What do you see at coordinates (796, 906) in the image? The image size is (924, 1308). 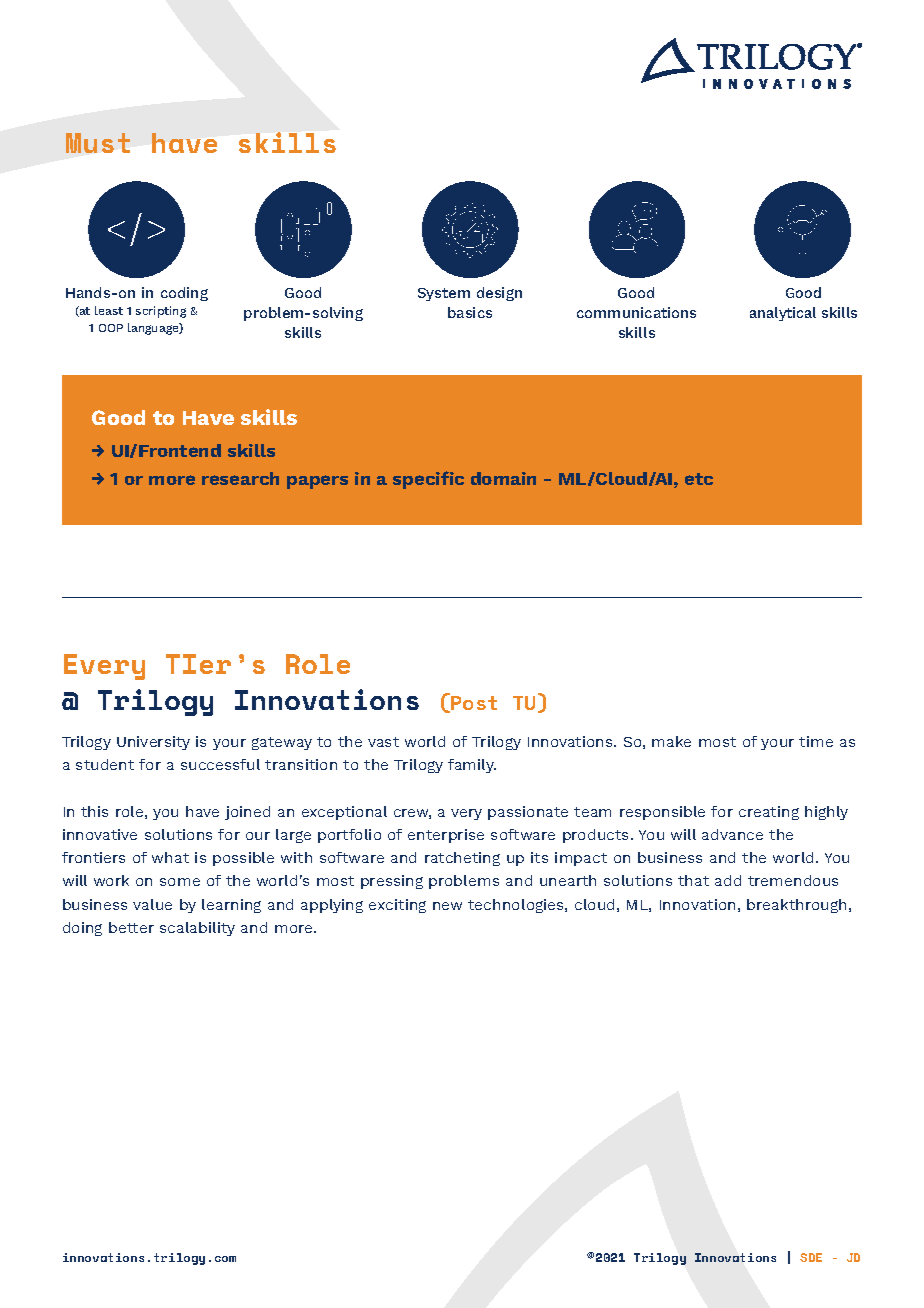 I see `breakthrough` at bounding box center [796, 906].
